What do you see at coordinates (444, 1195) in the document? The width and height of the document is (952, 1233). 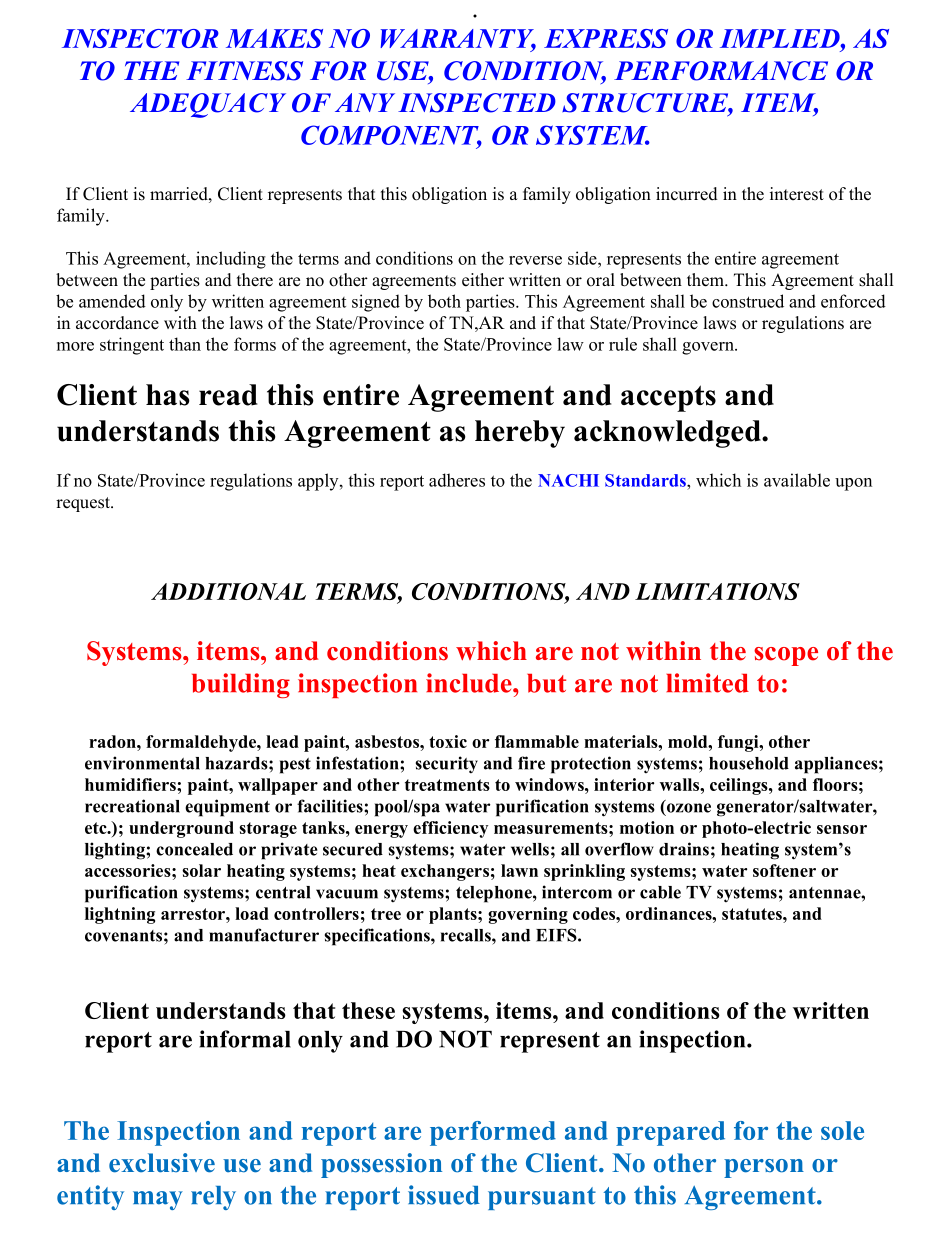 I see `issued` at bounding box center [444, 1195].
